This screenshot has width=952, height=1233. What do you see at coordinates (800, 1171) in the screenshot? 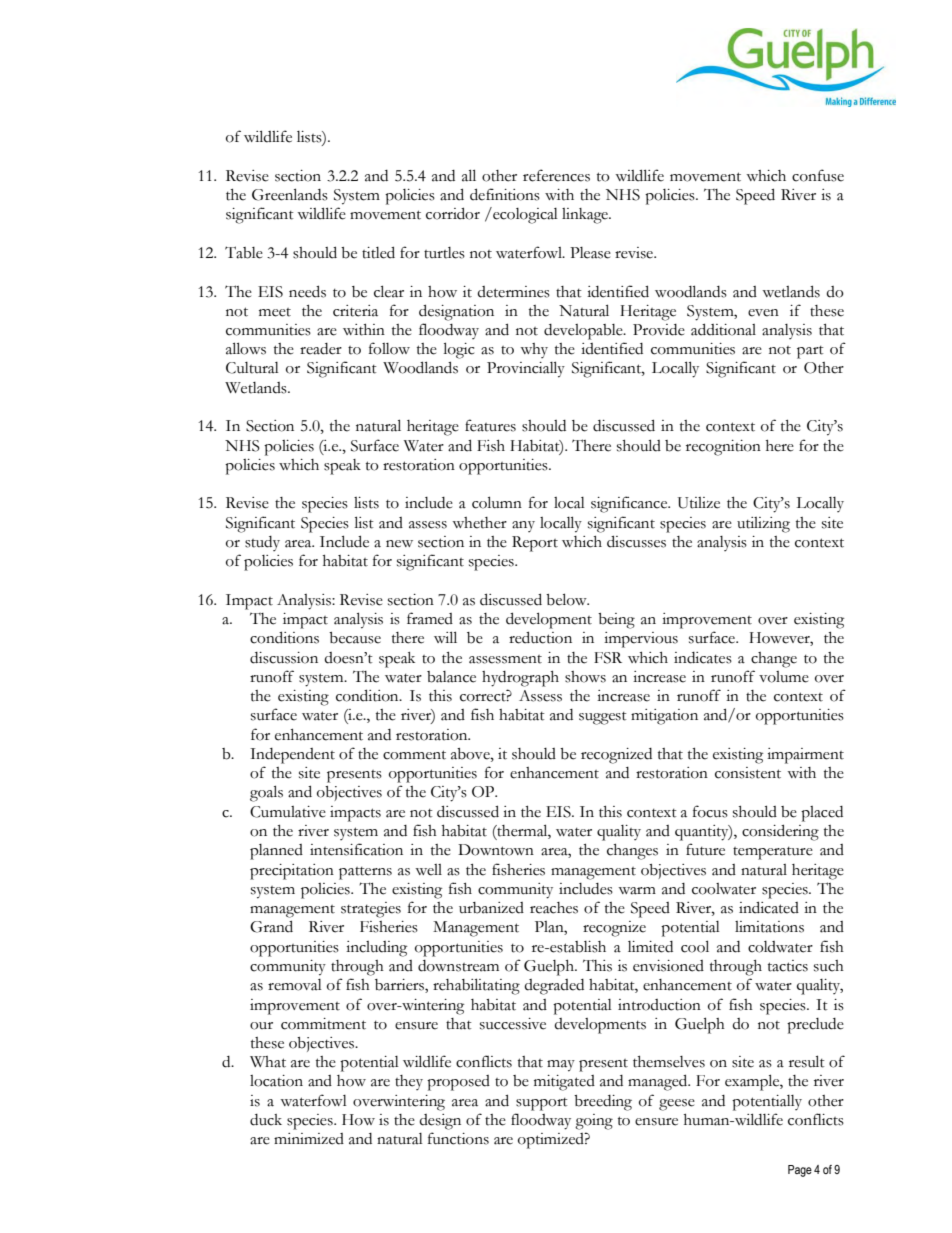
I see `Page` at bounding box center [800, 1171].
